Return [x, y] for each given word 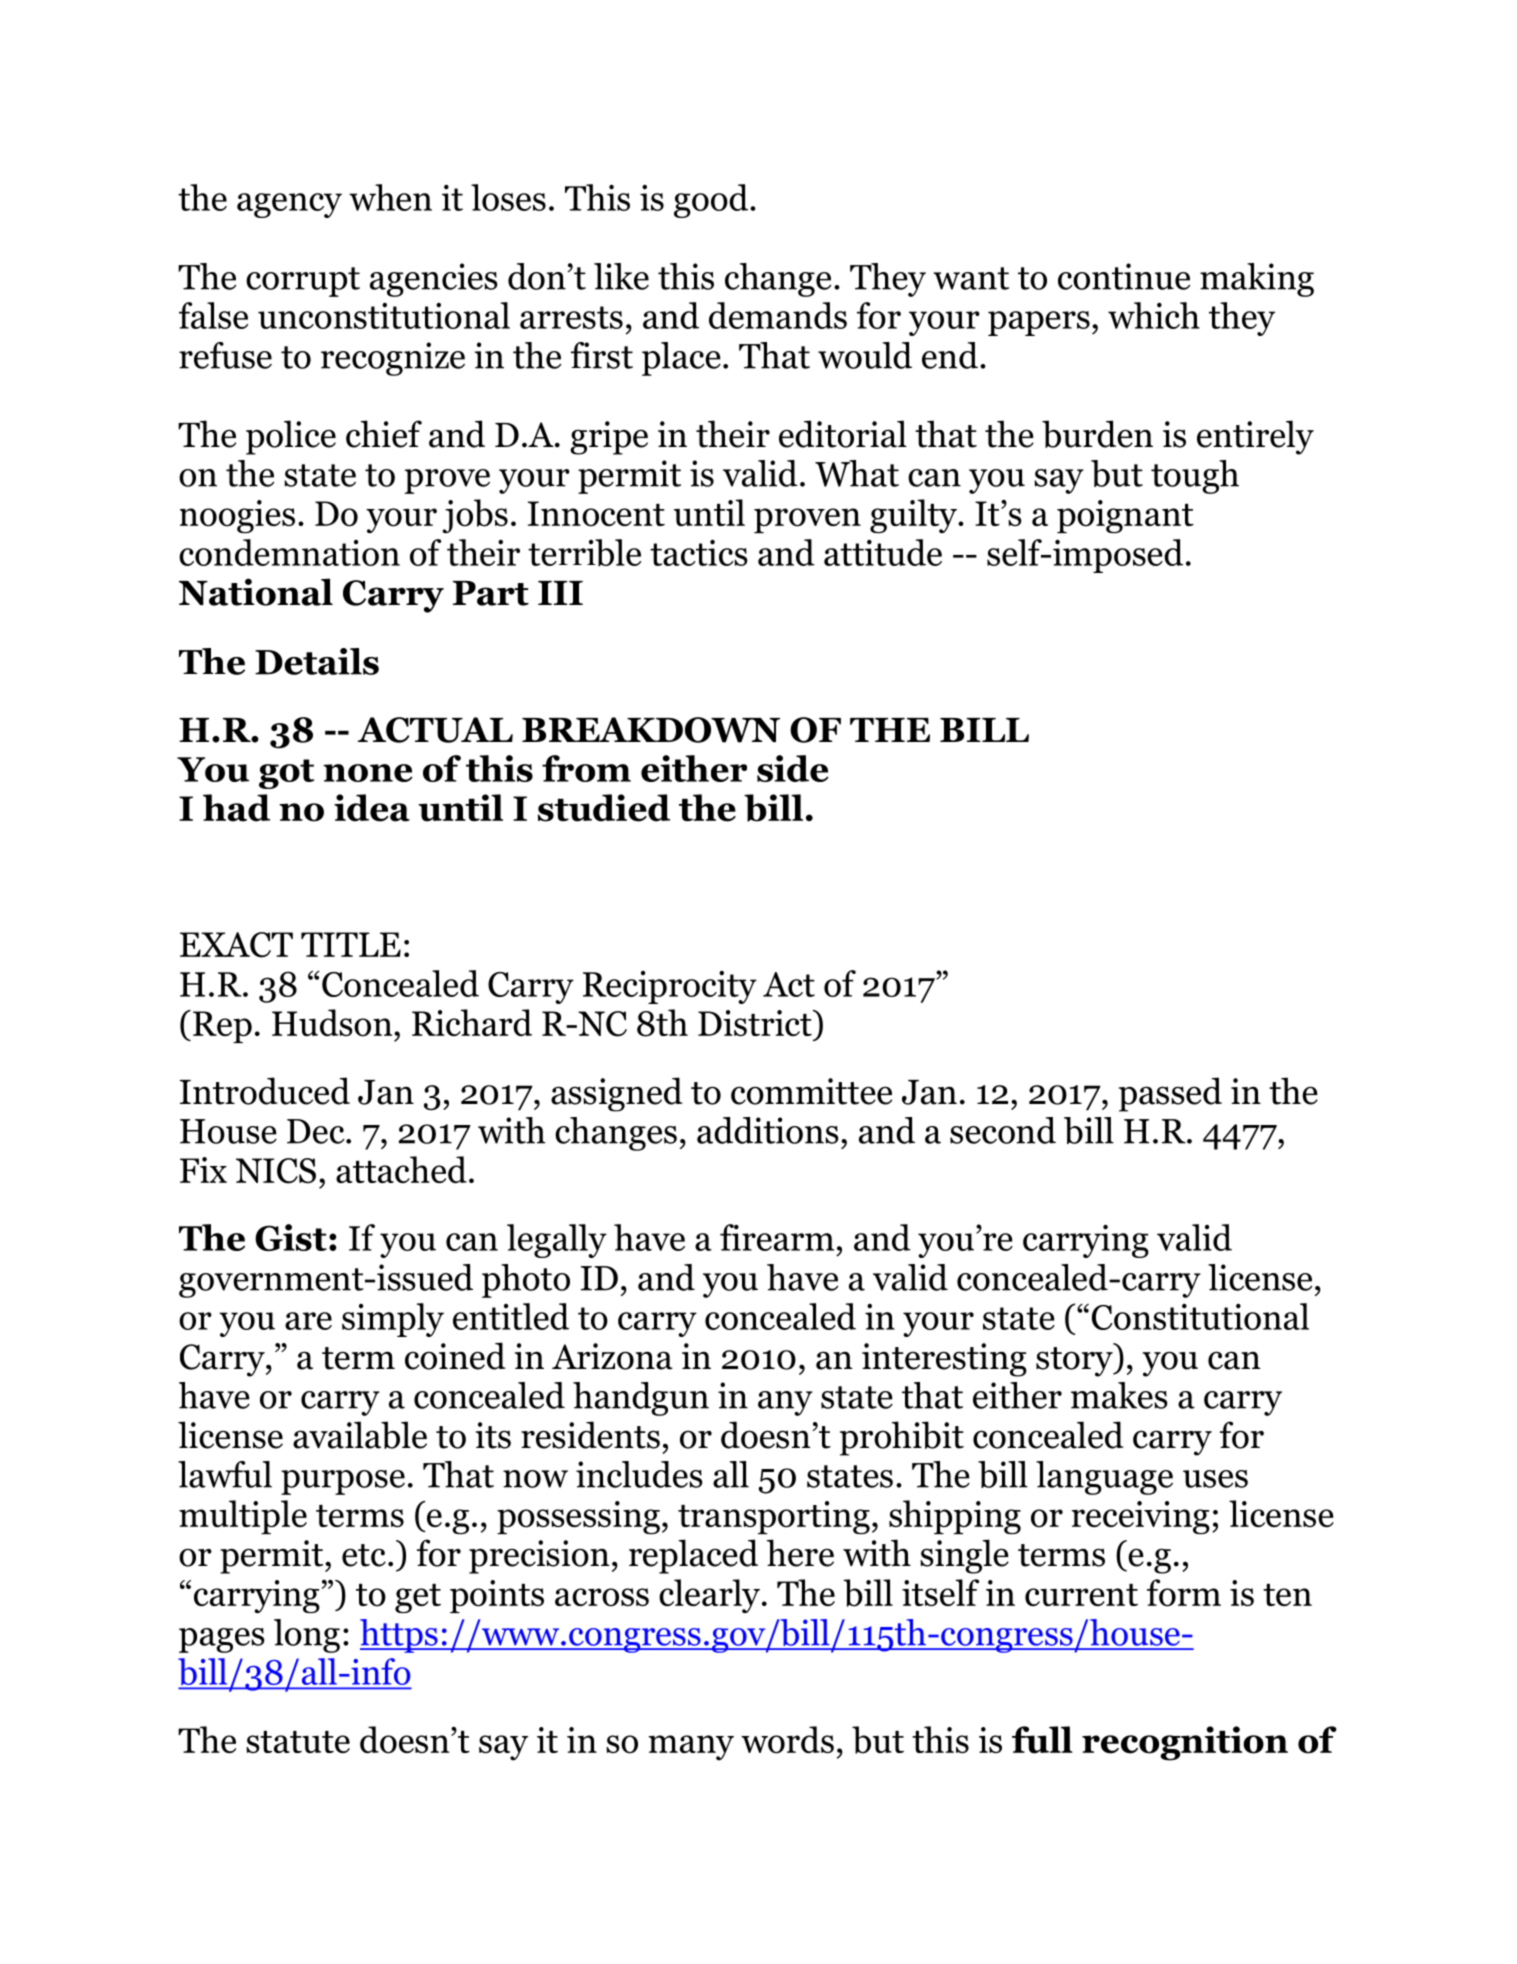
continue [1124, 276]
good [712, 201]
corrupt [303, 282]
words [787, 1740]
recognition [1185, 1743]
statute [298, 1742]
